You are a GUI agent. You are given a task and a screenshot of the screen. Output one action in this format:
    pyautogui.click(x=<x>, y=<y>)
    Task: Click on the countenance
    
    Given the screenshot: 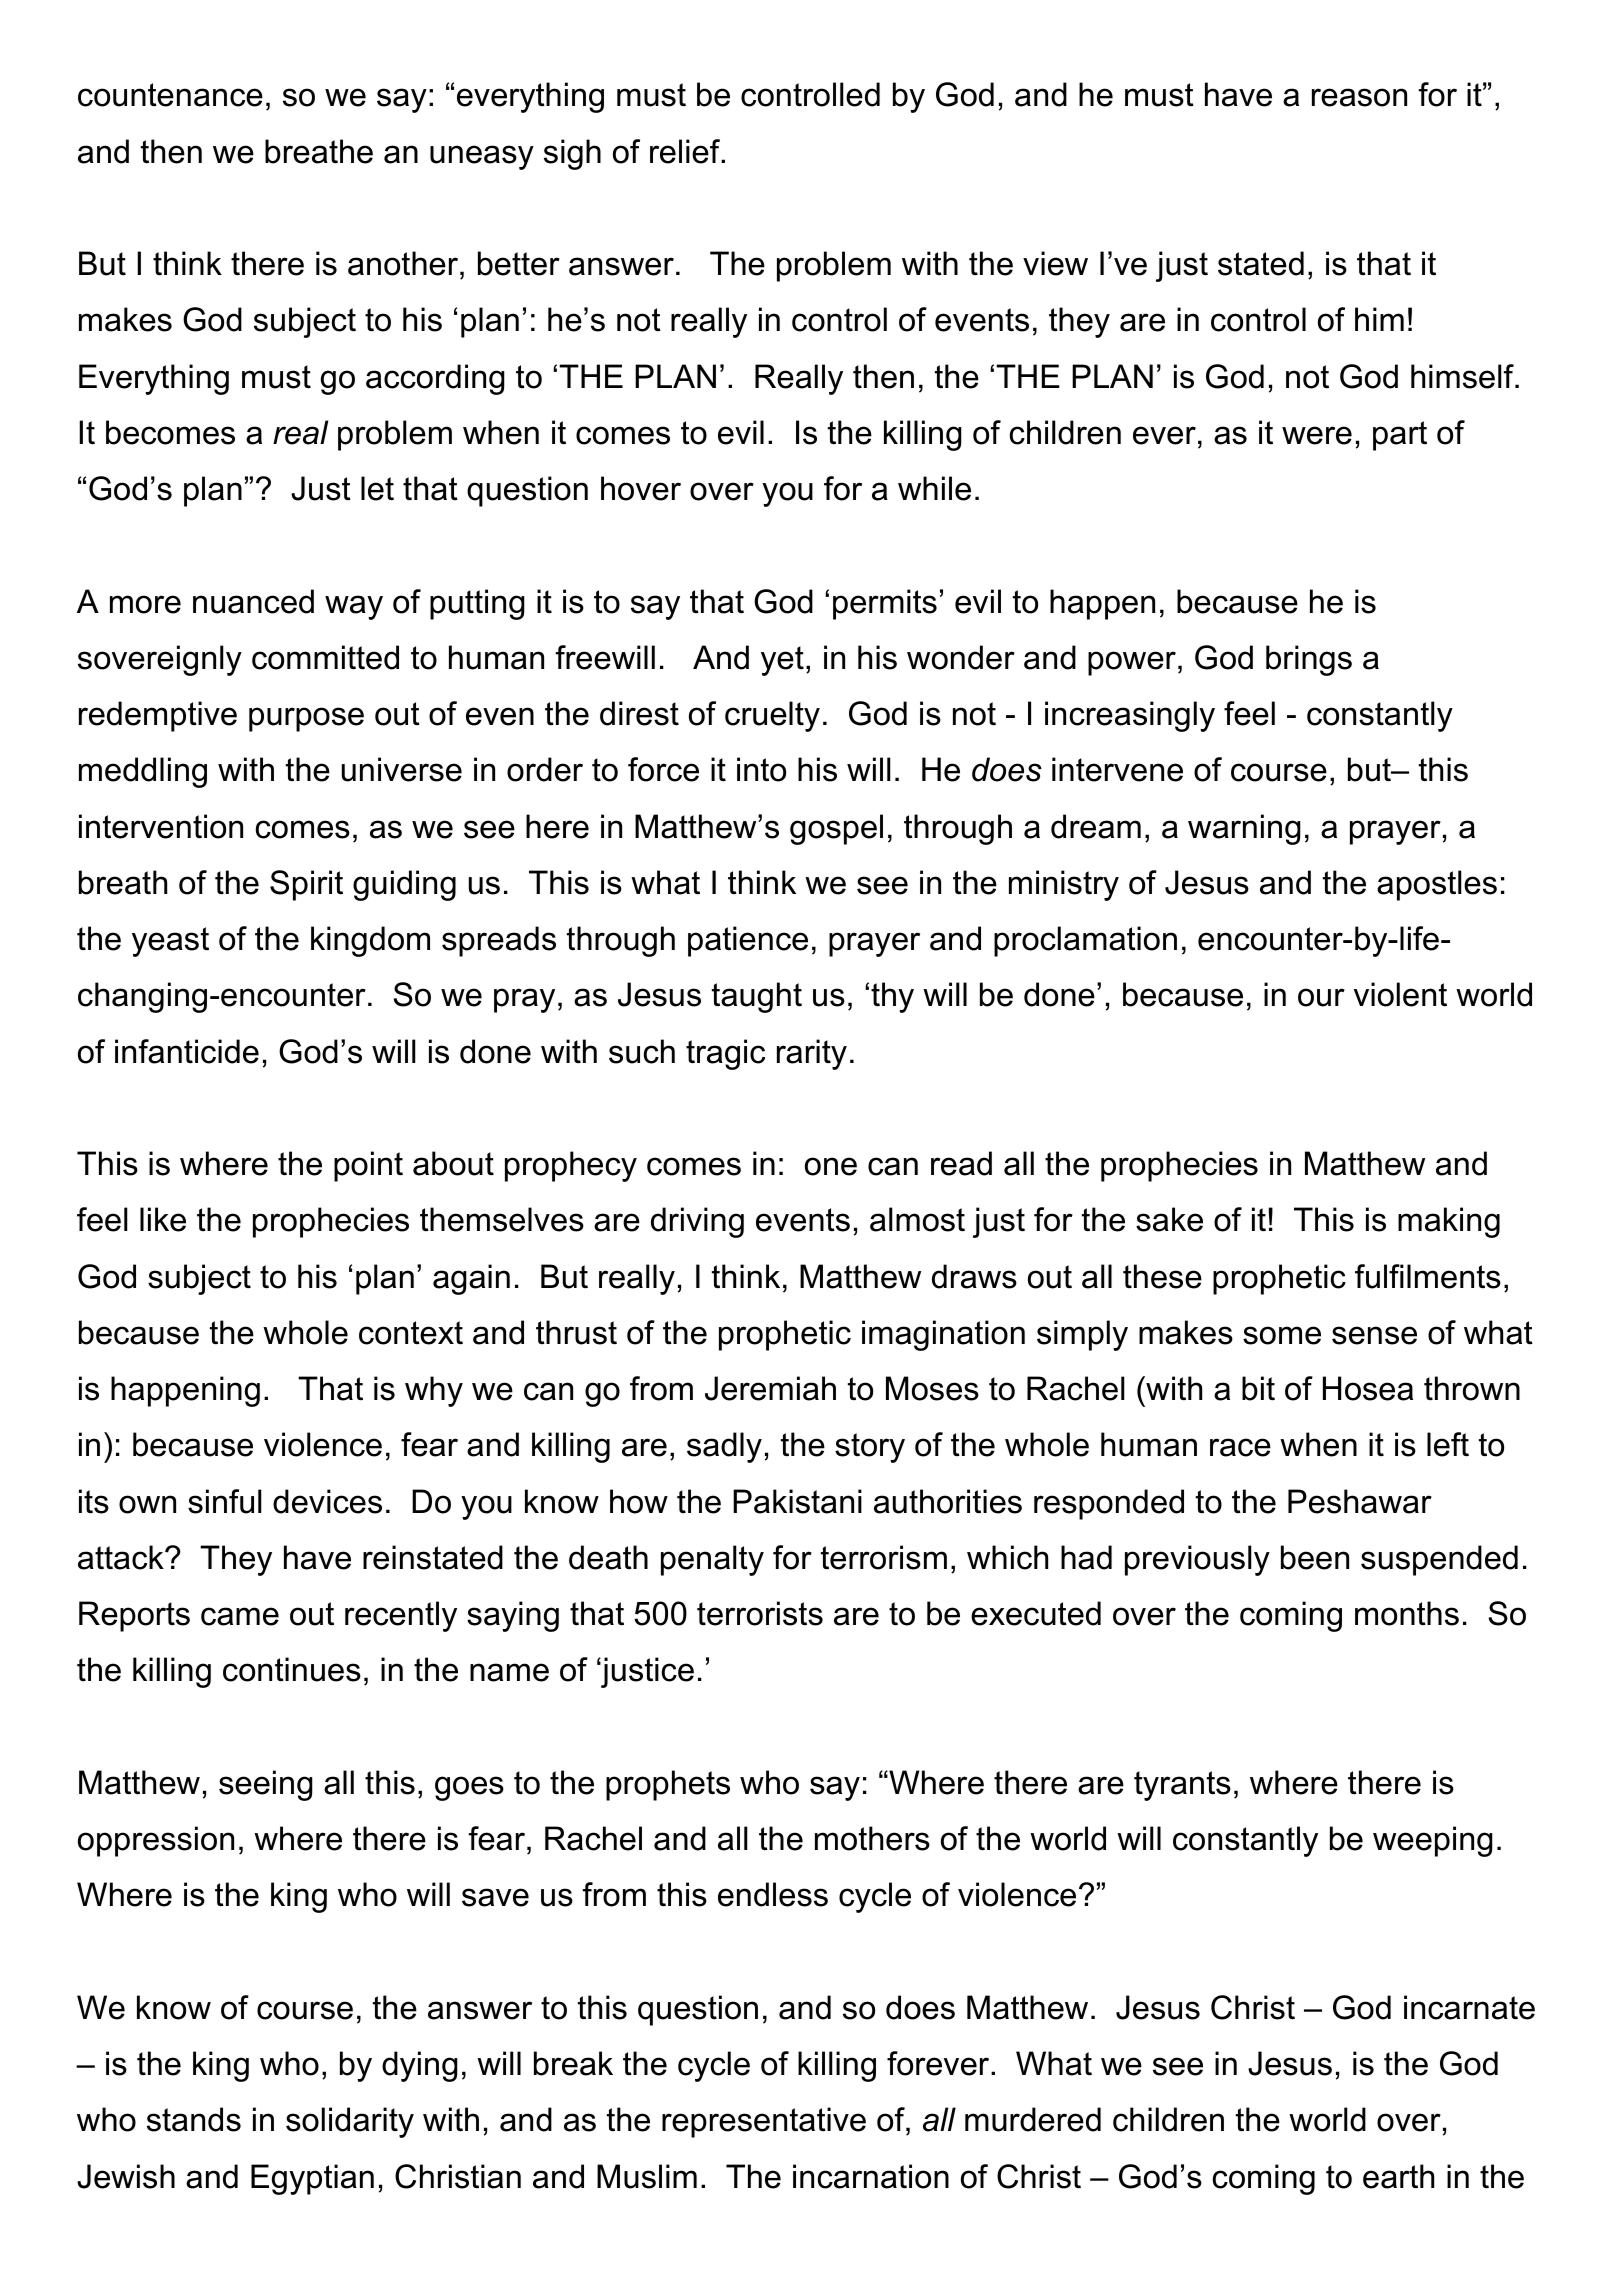 What is the action you would take?
    pyautogui.click(x=170, y=95)
